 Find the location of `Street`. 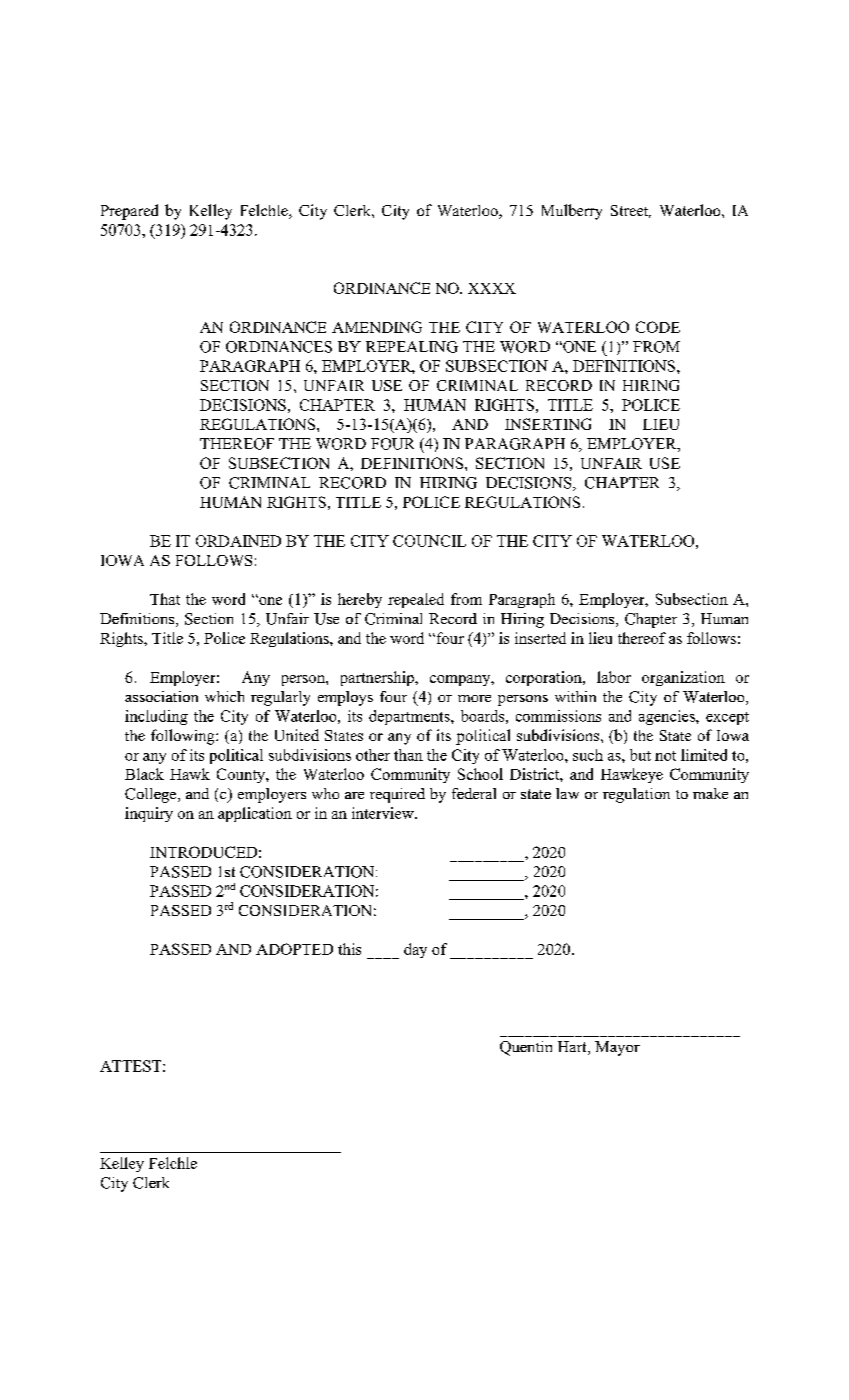

Street is located at coordinates (631, 211).
